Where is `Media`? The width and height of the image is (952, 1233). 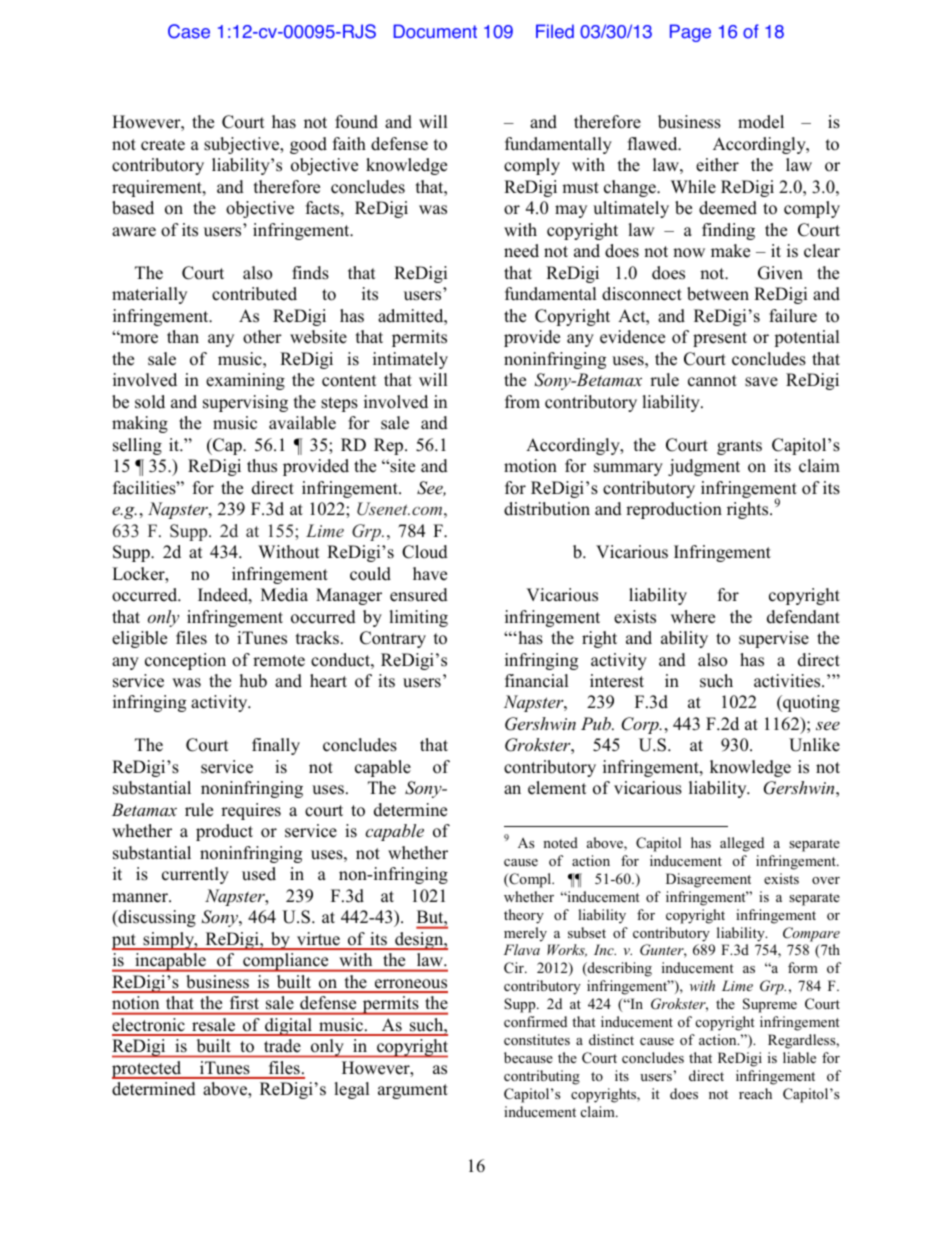
Media is located at coordinates (284, 595).
